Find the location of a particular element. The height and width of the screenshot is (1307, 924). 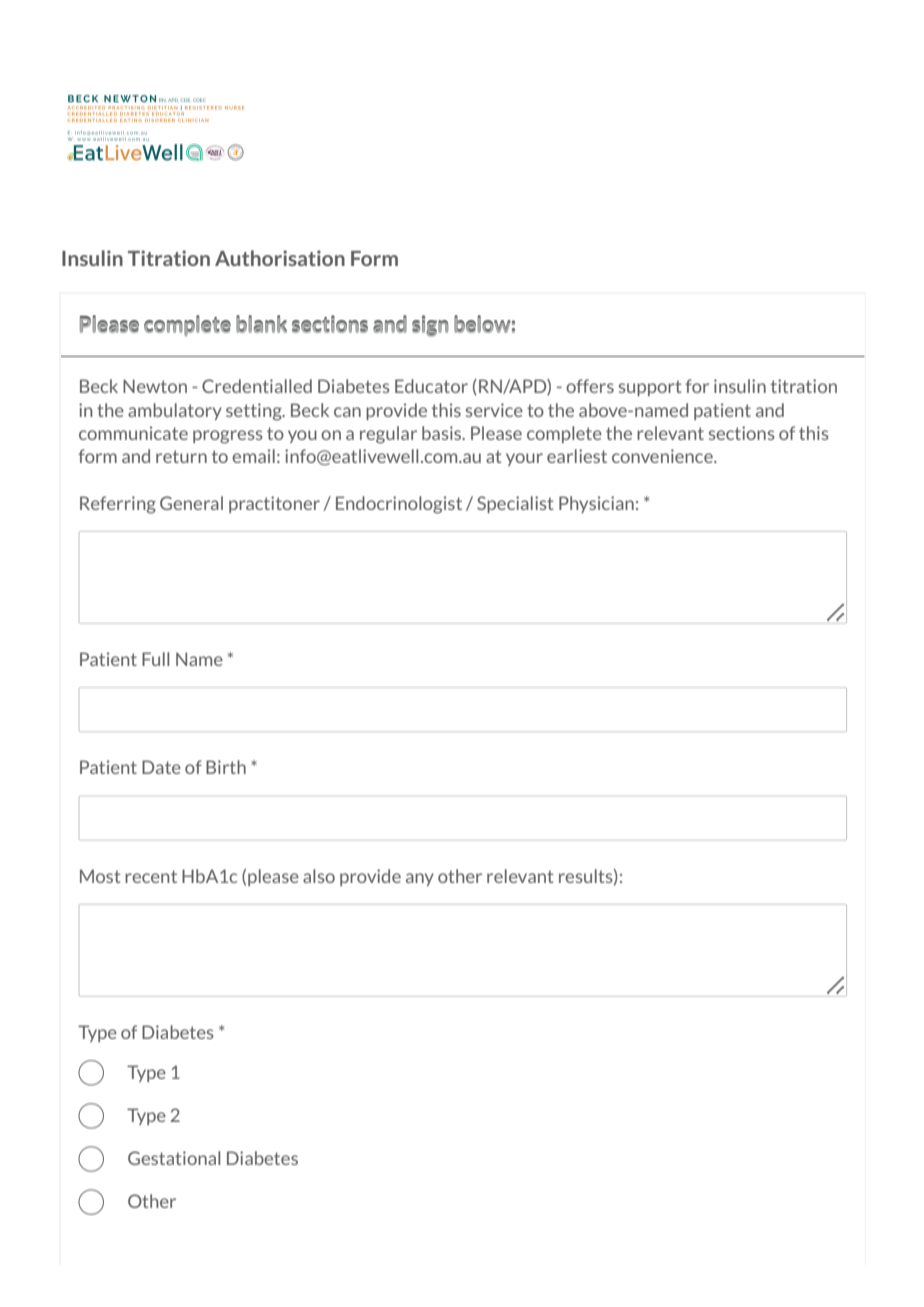

Gestational is located at coordinates (174, 1158).
